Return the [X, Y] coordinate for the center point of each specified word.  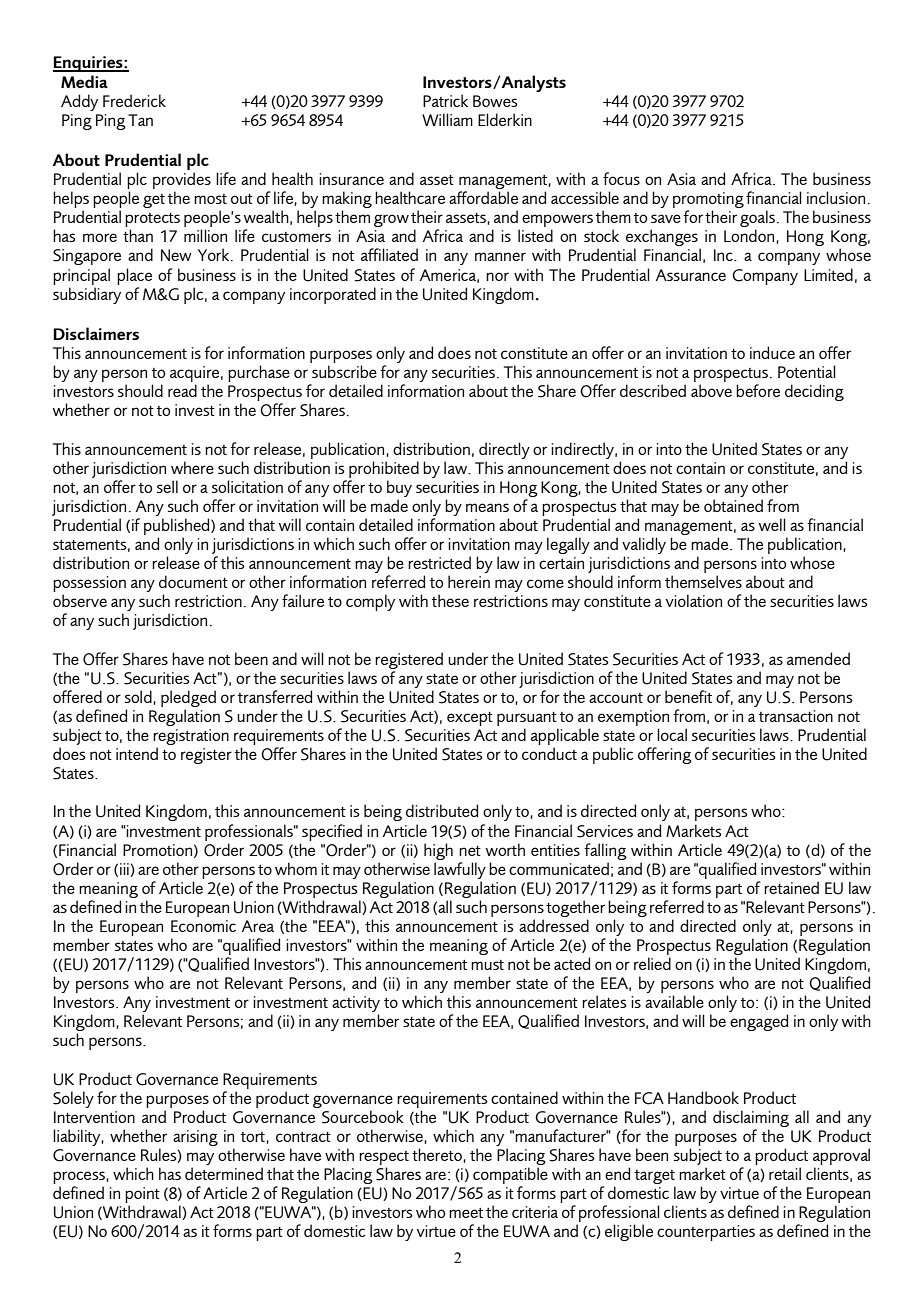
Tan [140, 120]
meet [466, 1213]
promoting [708, 201]
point [142, 1196]
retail [785, 1173]
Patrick [445, 100]
